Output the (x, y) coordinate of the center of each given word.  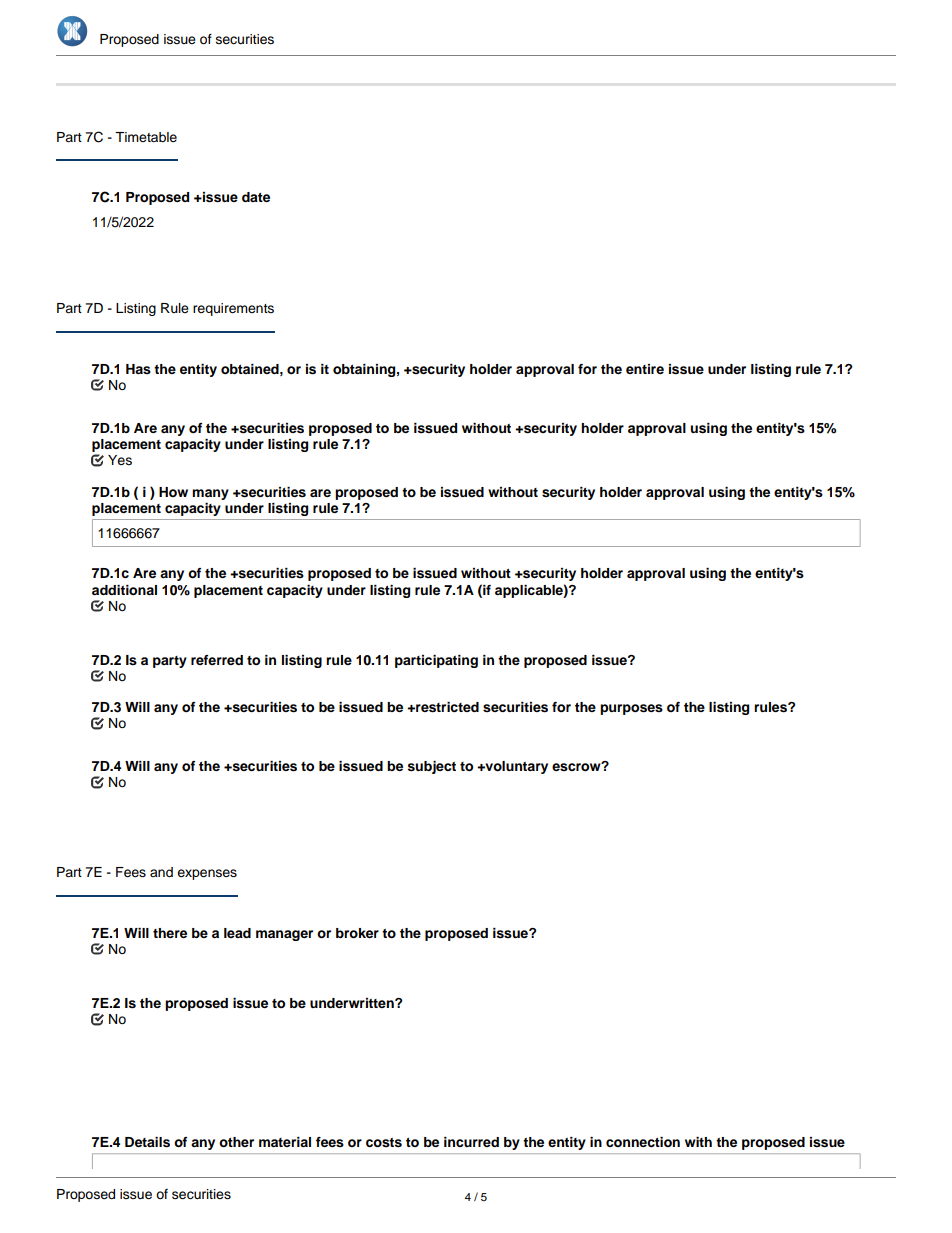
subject (432, 767)
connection (643, 1142)
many (210, 494)
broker (357, 933)
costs (384, 1143)
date (256, 197)
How (173, 492)
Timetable (146, 137)
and (161, 872)
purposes (631, 709)
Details (147, 1142)
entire (645, 369)
